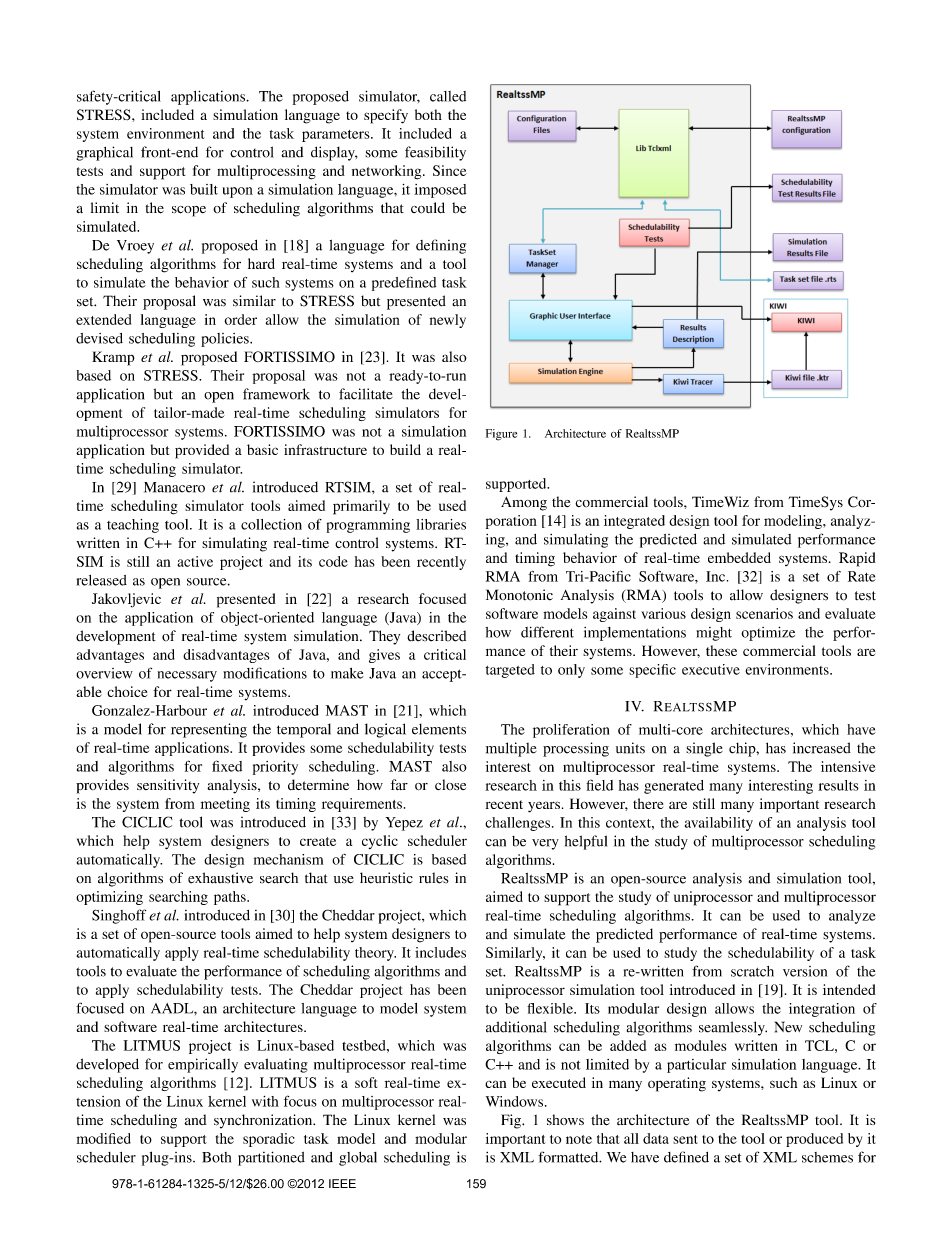 This document has width=952, height=1233. Describe the element at coordinates (739, 557) in the document. I see `embedded` at that location.
